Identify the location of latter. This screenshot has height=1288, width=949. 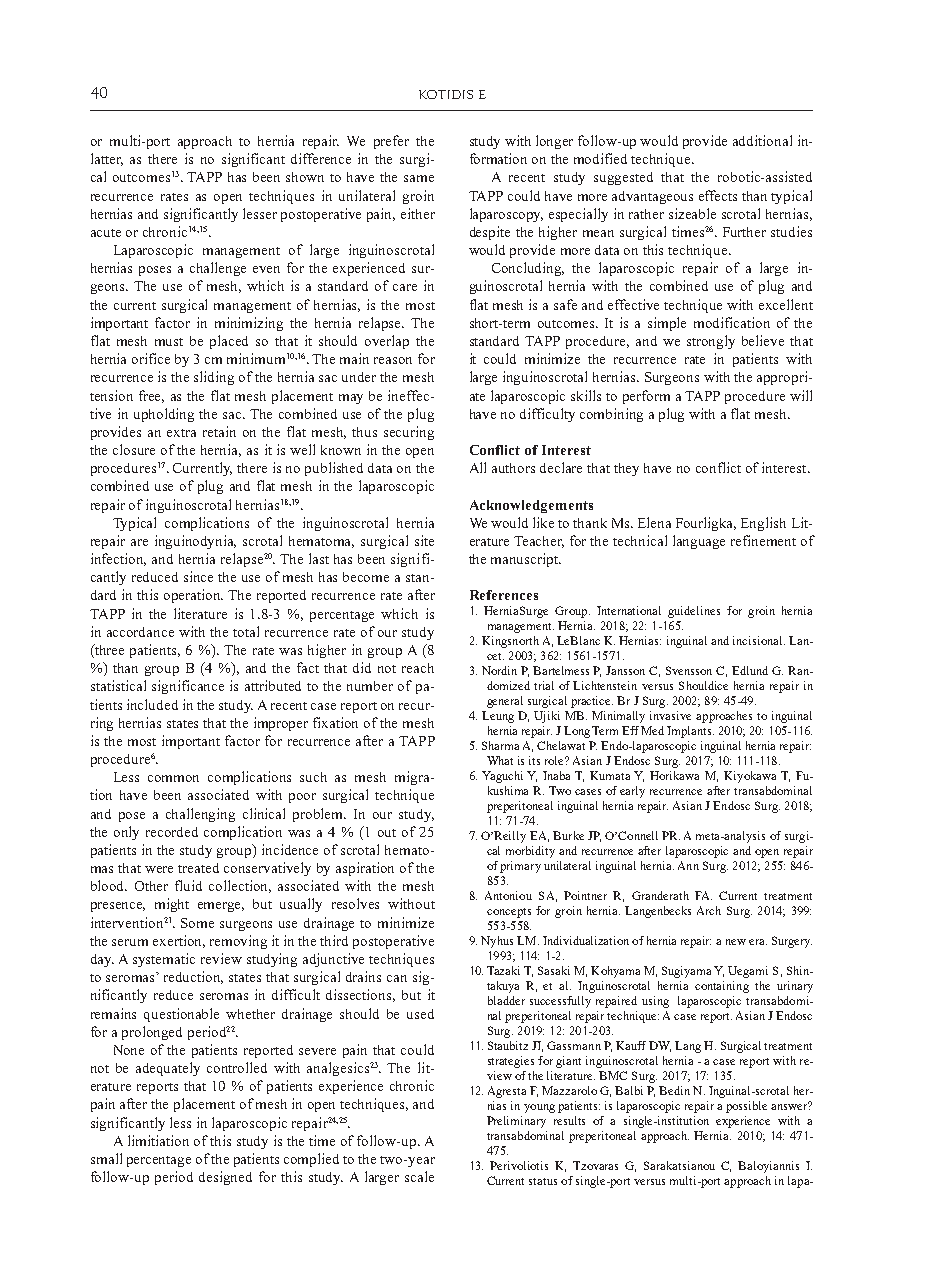
(107, 159).
